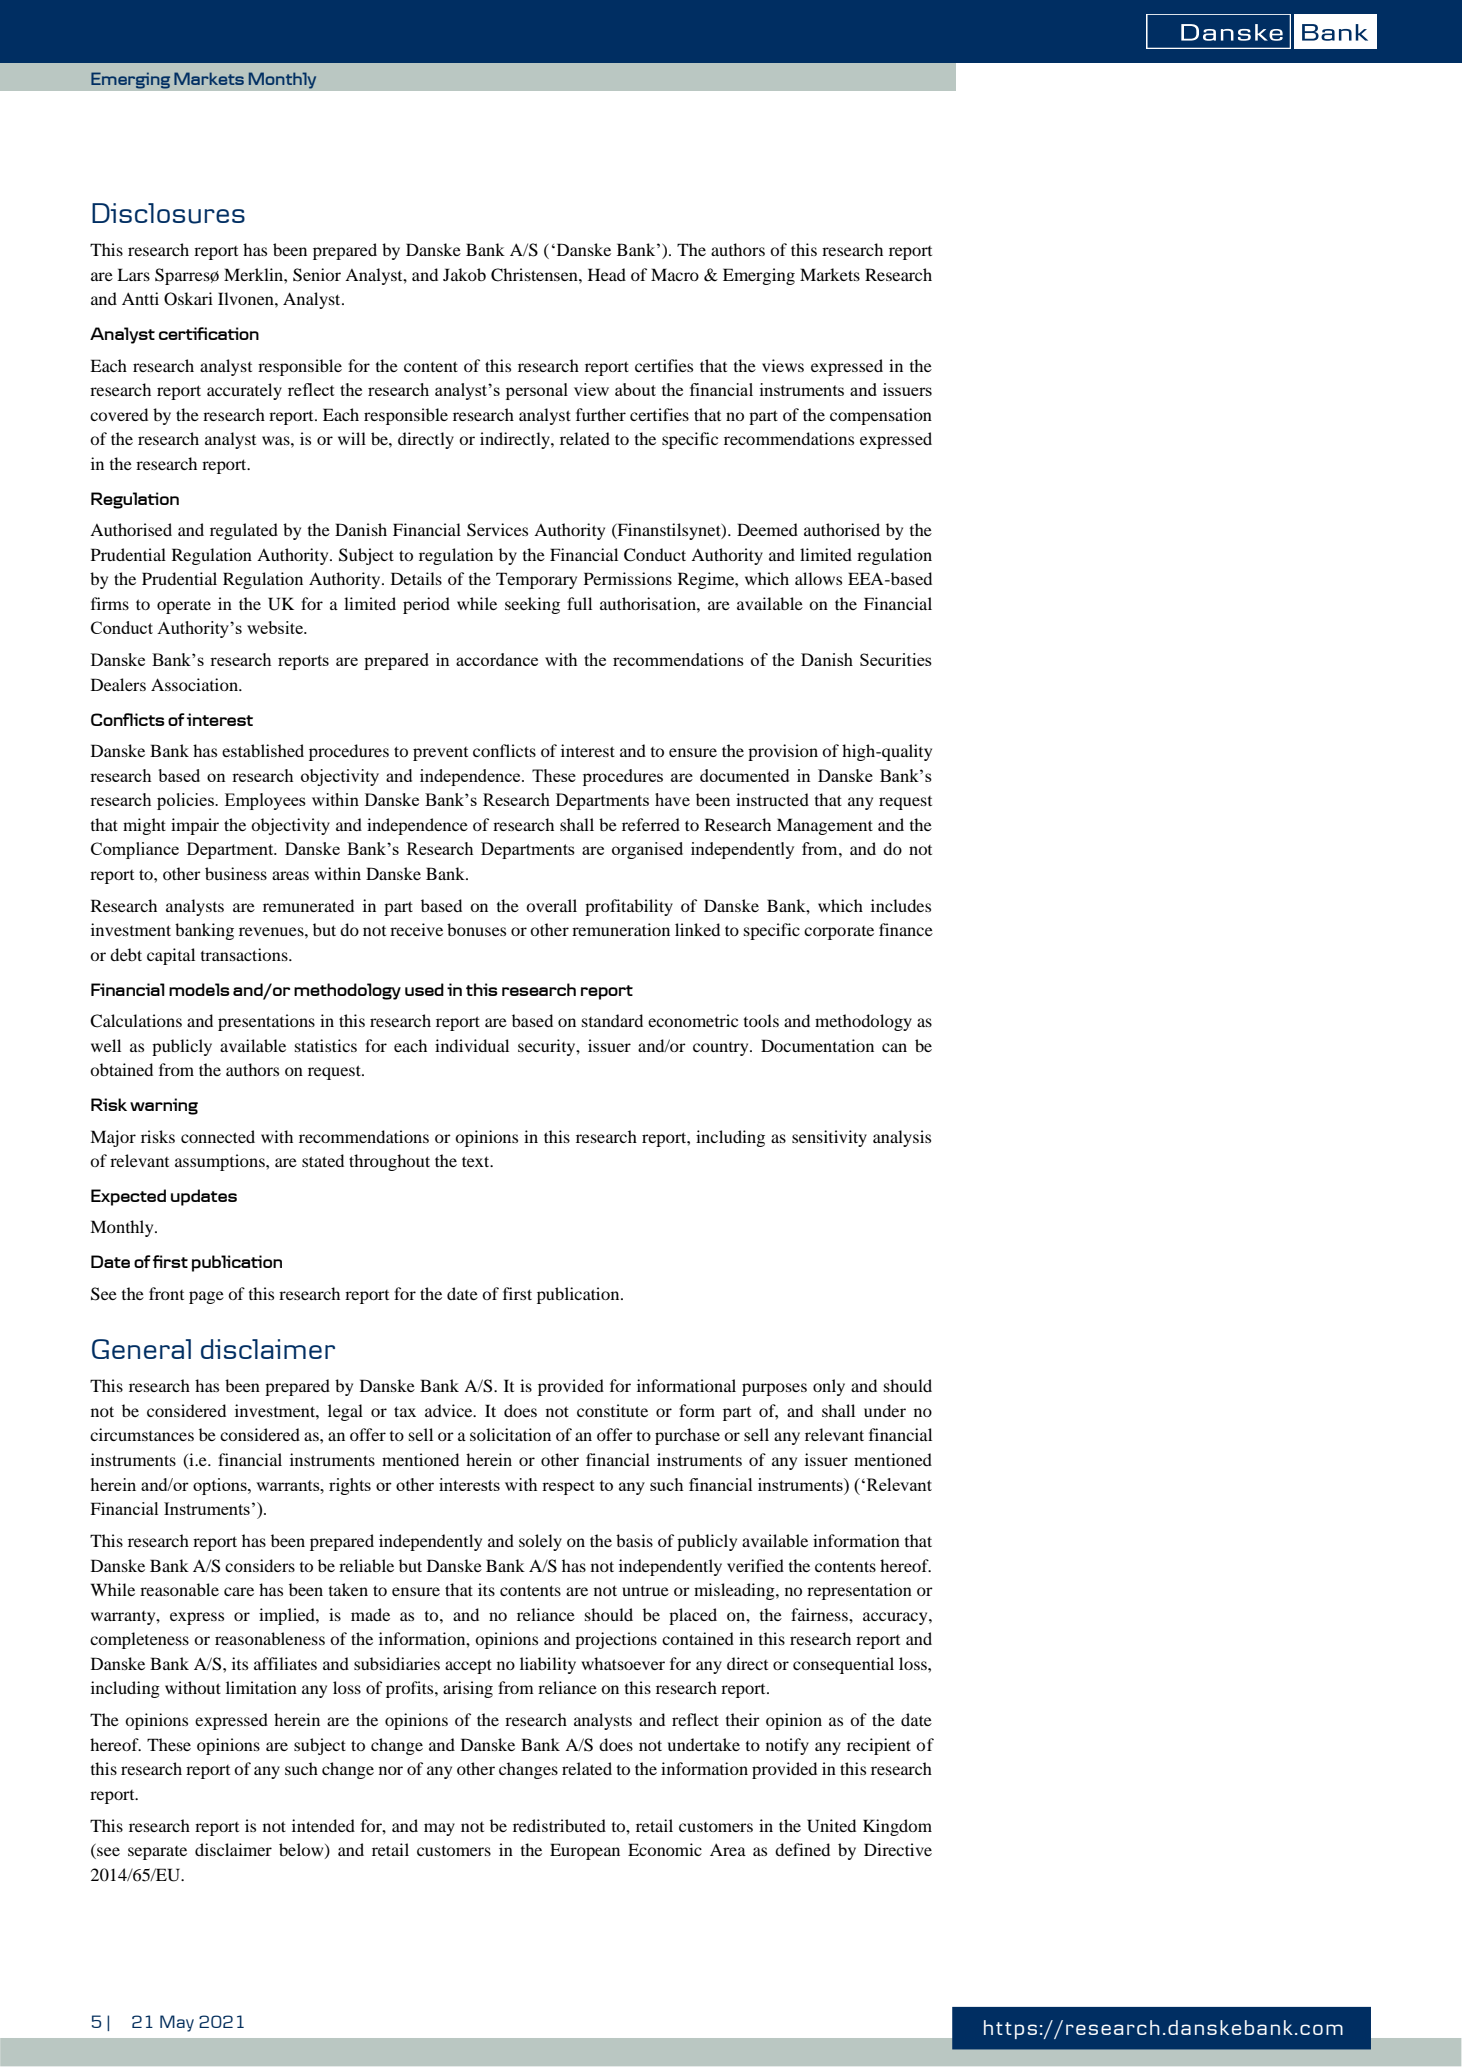 This screenshot has width=1462, height=2067. Describe the element at coordinates (818, 578) in the screenshot. I see `allows` at that location.
